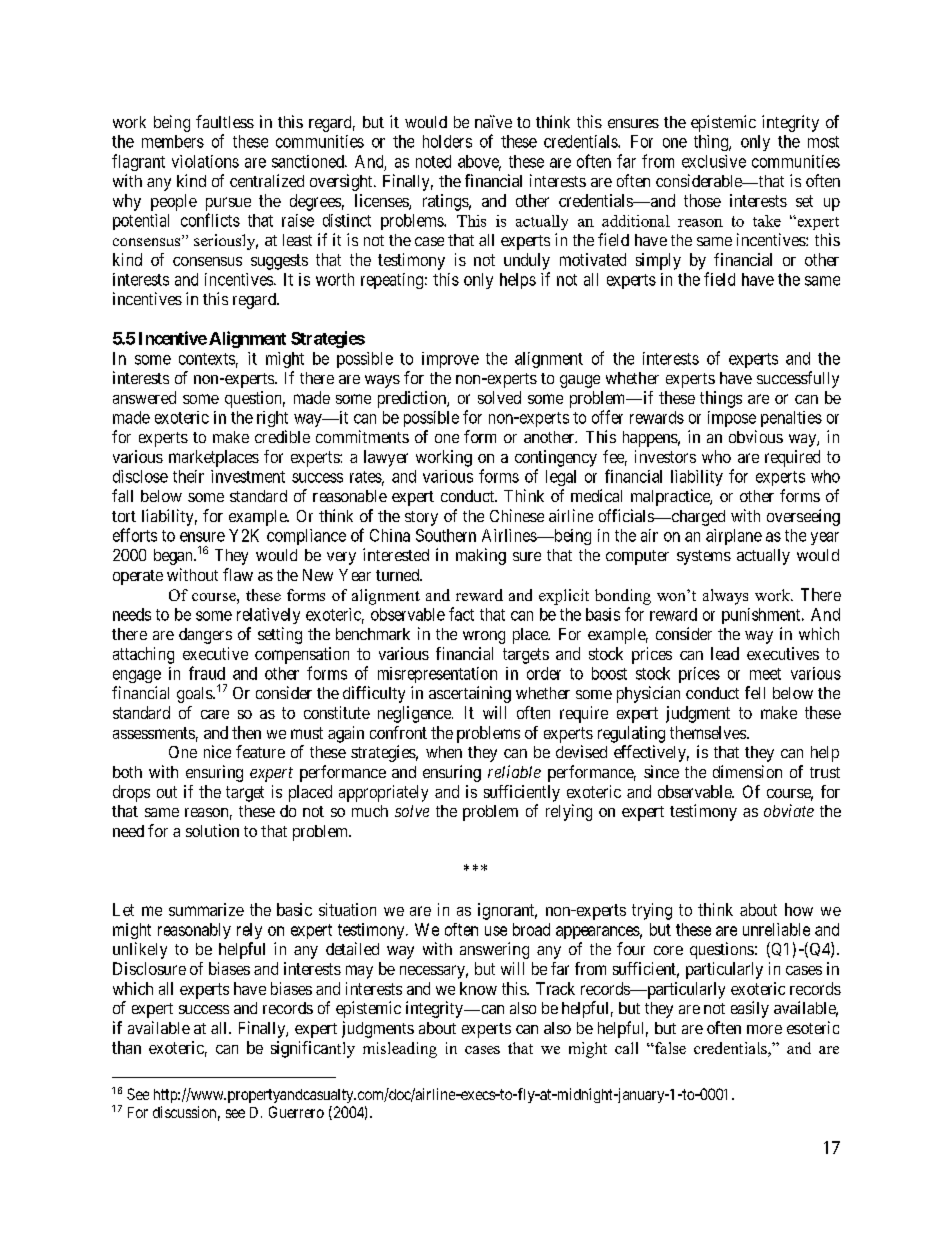 The height and width of the image is (1233, 952). What do you see at coordinates (478, 988) in the image?
I see `know` at bounding box center [478, 988].
